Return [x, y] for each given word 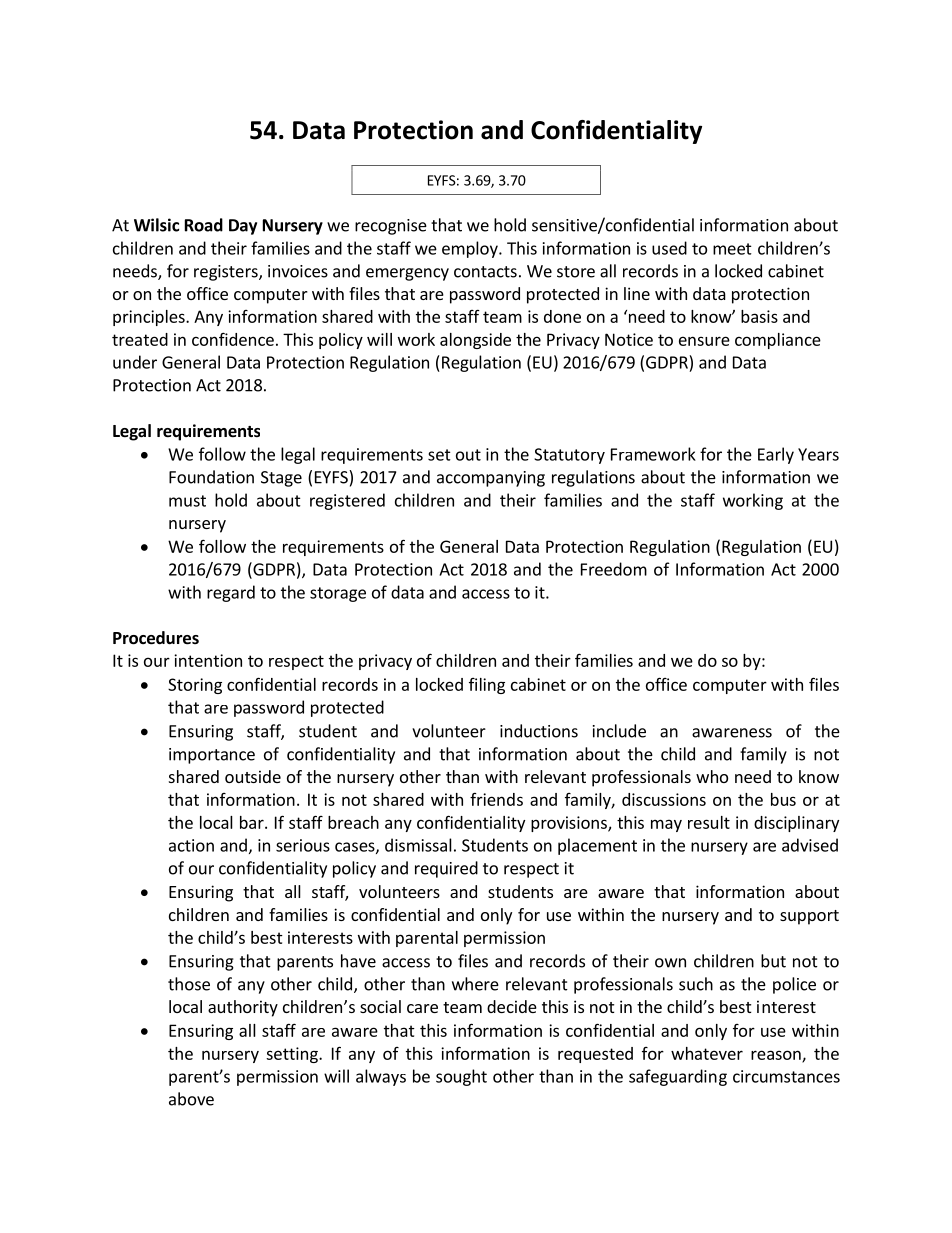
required [446, 869]
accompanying [491, 479]
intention [208, 660]
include [619, 731]
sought [461, 1077]
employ [471, 249]
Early [776, 455]
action [191, 845]
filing [487, 686]
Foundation [211, 477]
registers [227, 273]
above [191, 1099]
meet [732, 249]
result [709, 822]
